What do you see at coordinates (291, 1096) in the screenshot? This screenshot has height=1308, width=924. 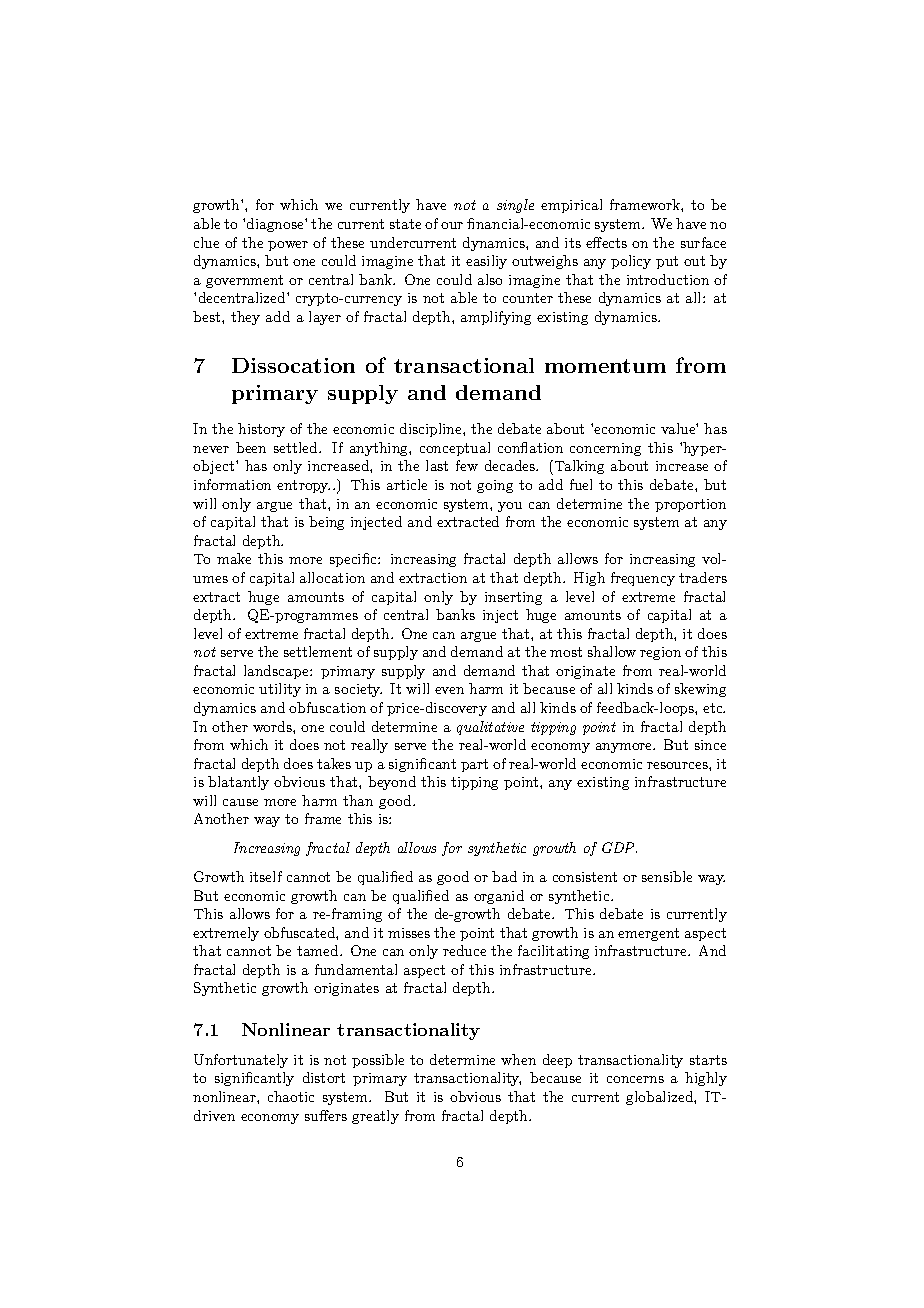 I see `chaotic` at bounding box center [291, 1096].
